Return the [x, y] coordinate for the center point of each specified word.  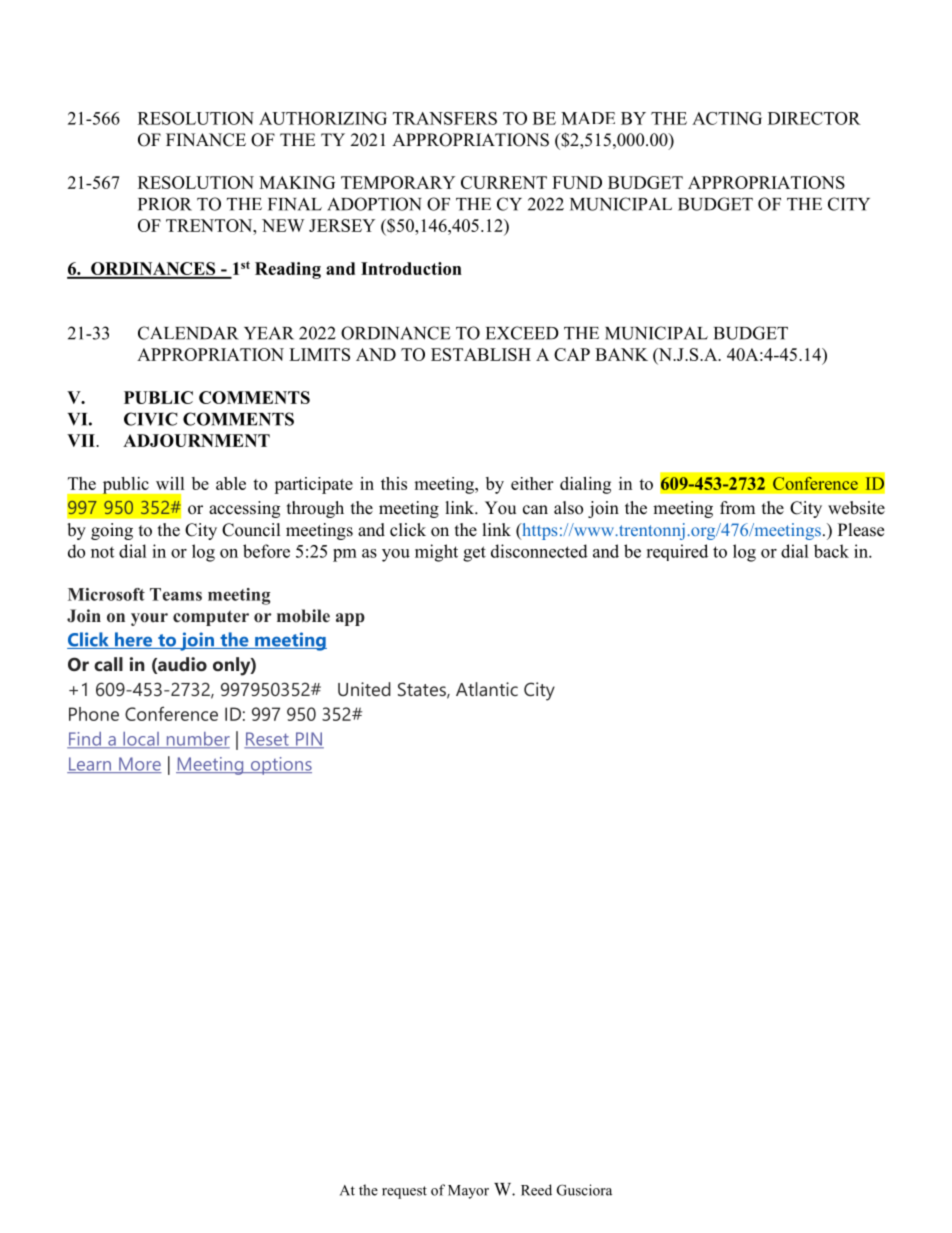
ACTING [727, 118]
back [831, 551]
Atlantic [487, 689]
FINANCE [206, 140]
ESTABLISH [481, 354]
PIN [308, 740]
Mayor [468, 1192]
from [737, 508]
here [134, 640]
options [280, 766]
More [139, 765]
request [404, 1192]
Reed [536, 1190]
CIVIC [151, 419]
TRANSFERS [445, 118]
